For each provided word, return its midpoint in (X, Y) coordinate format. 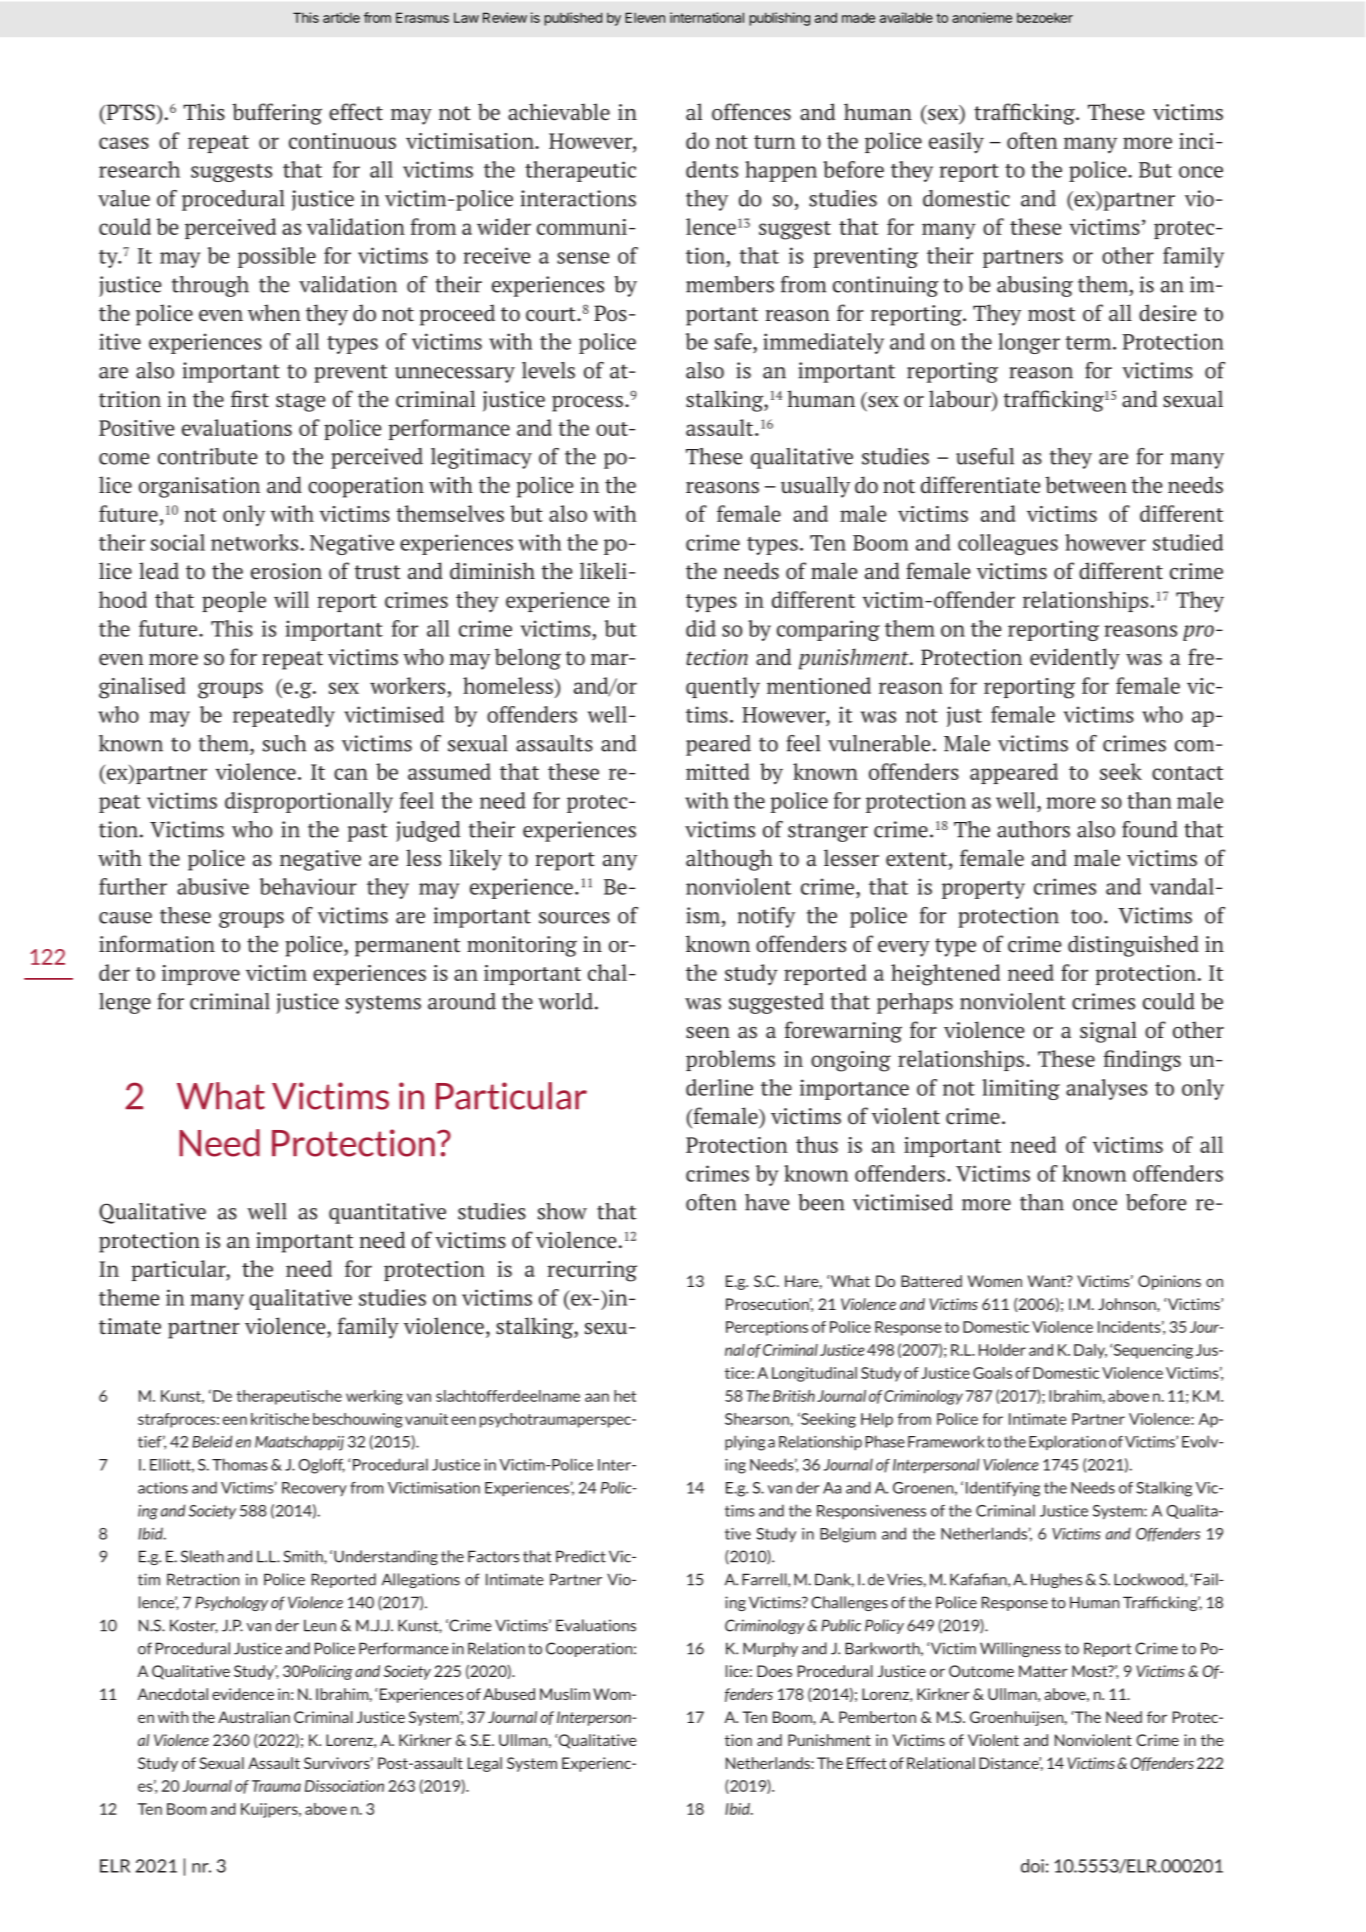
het (625, 1396)
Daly (1090, 1351)
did (701, 628)
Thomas (240, 1464)
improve (201, 975)
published (573, 19)
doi (1032, 1866)
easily (956, 143)
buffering (277, 114)
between (1086, 485)
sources (574, 918)
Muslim (565, 1694)
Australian (254, 1717)
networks (254, 542)
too (1086, 916)
